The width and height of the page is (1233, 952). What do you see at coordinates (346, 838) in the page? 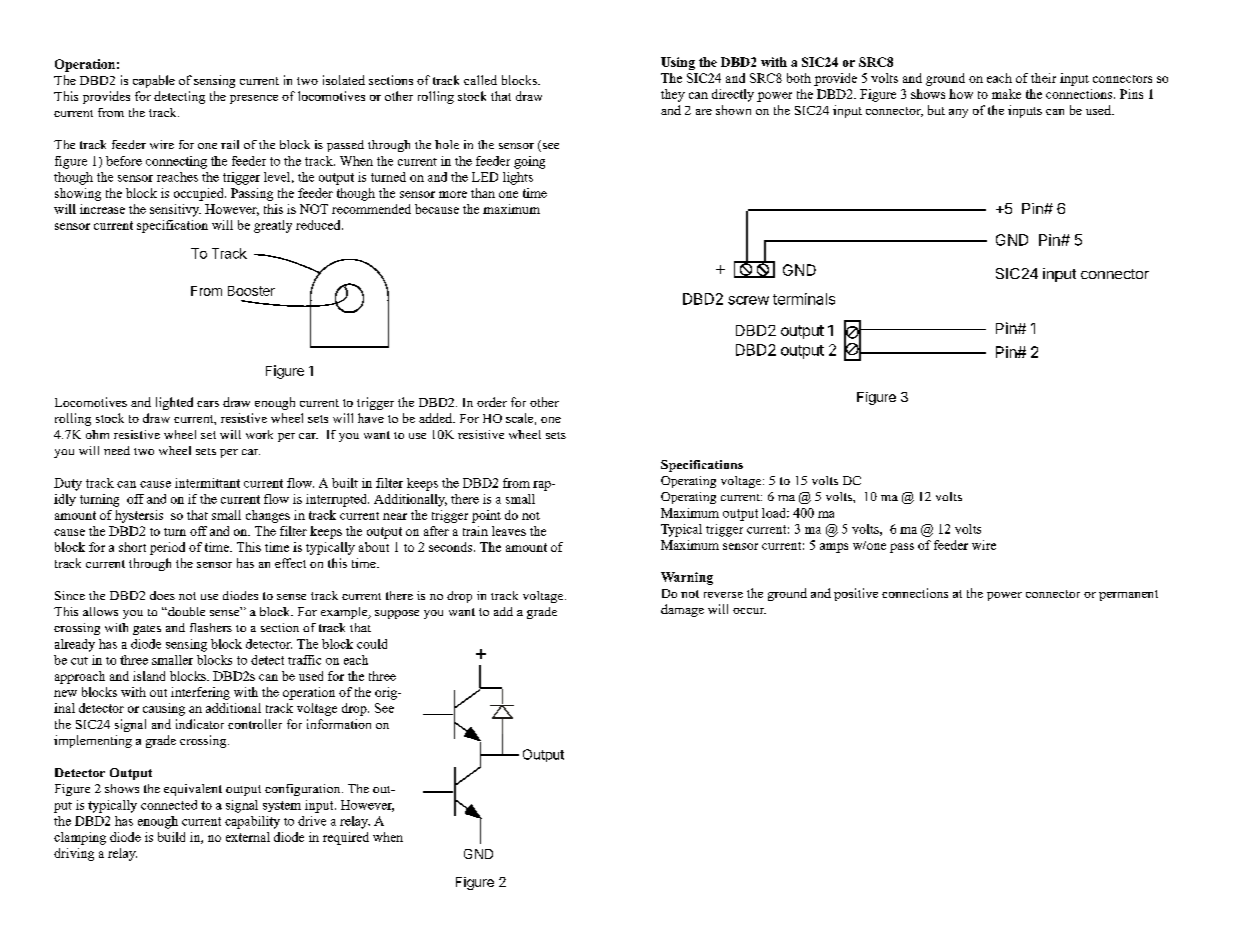
I see `required` at bounding box center [346, 838].
